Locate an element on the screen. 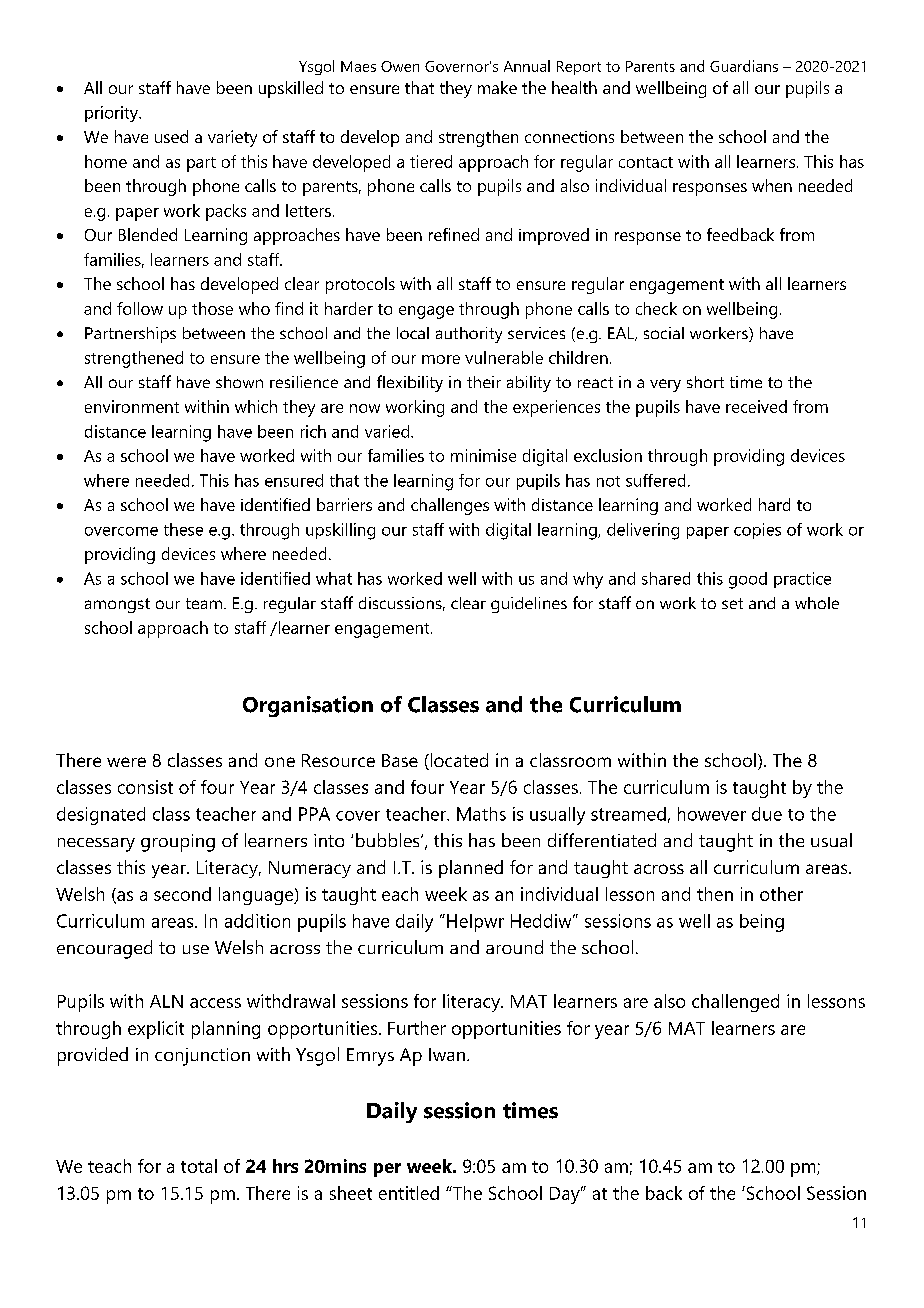 The width and height of the screenshot is (924, 1308). minimise is located at coordinates (483, 455).
